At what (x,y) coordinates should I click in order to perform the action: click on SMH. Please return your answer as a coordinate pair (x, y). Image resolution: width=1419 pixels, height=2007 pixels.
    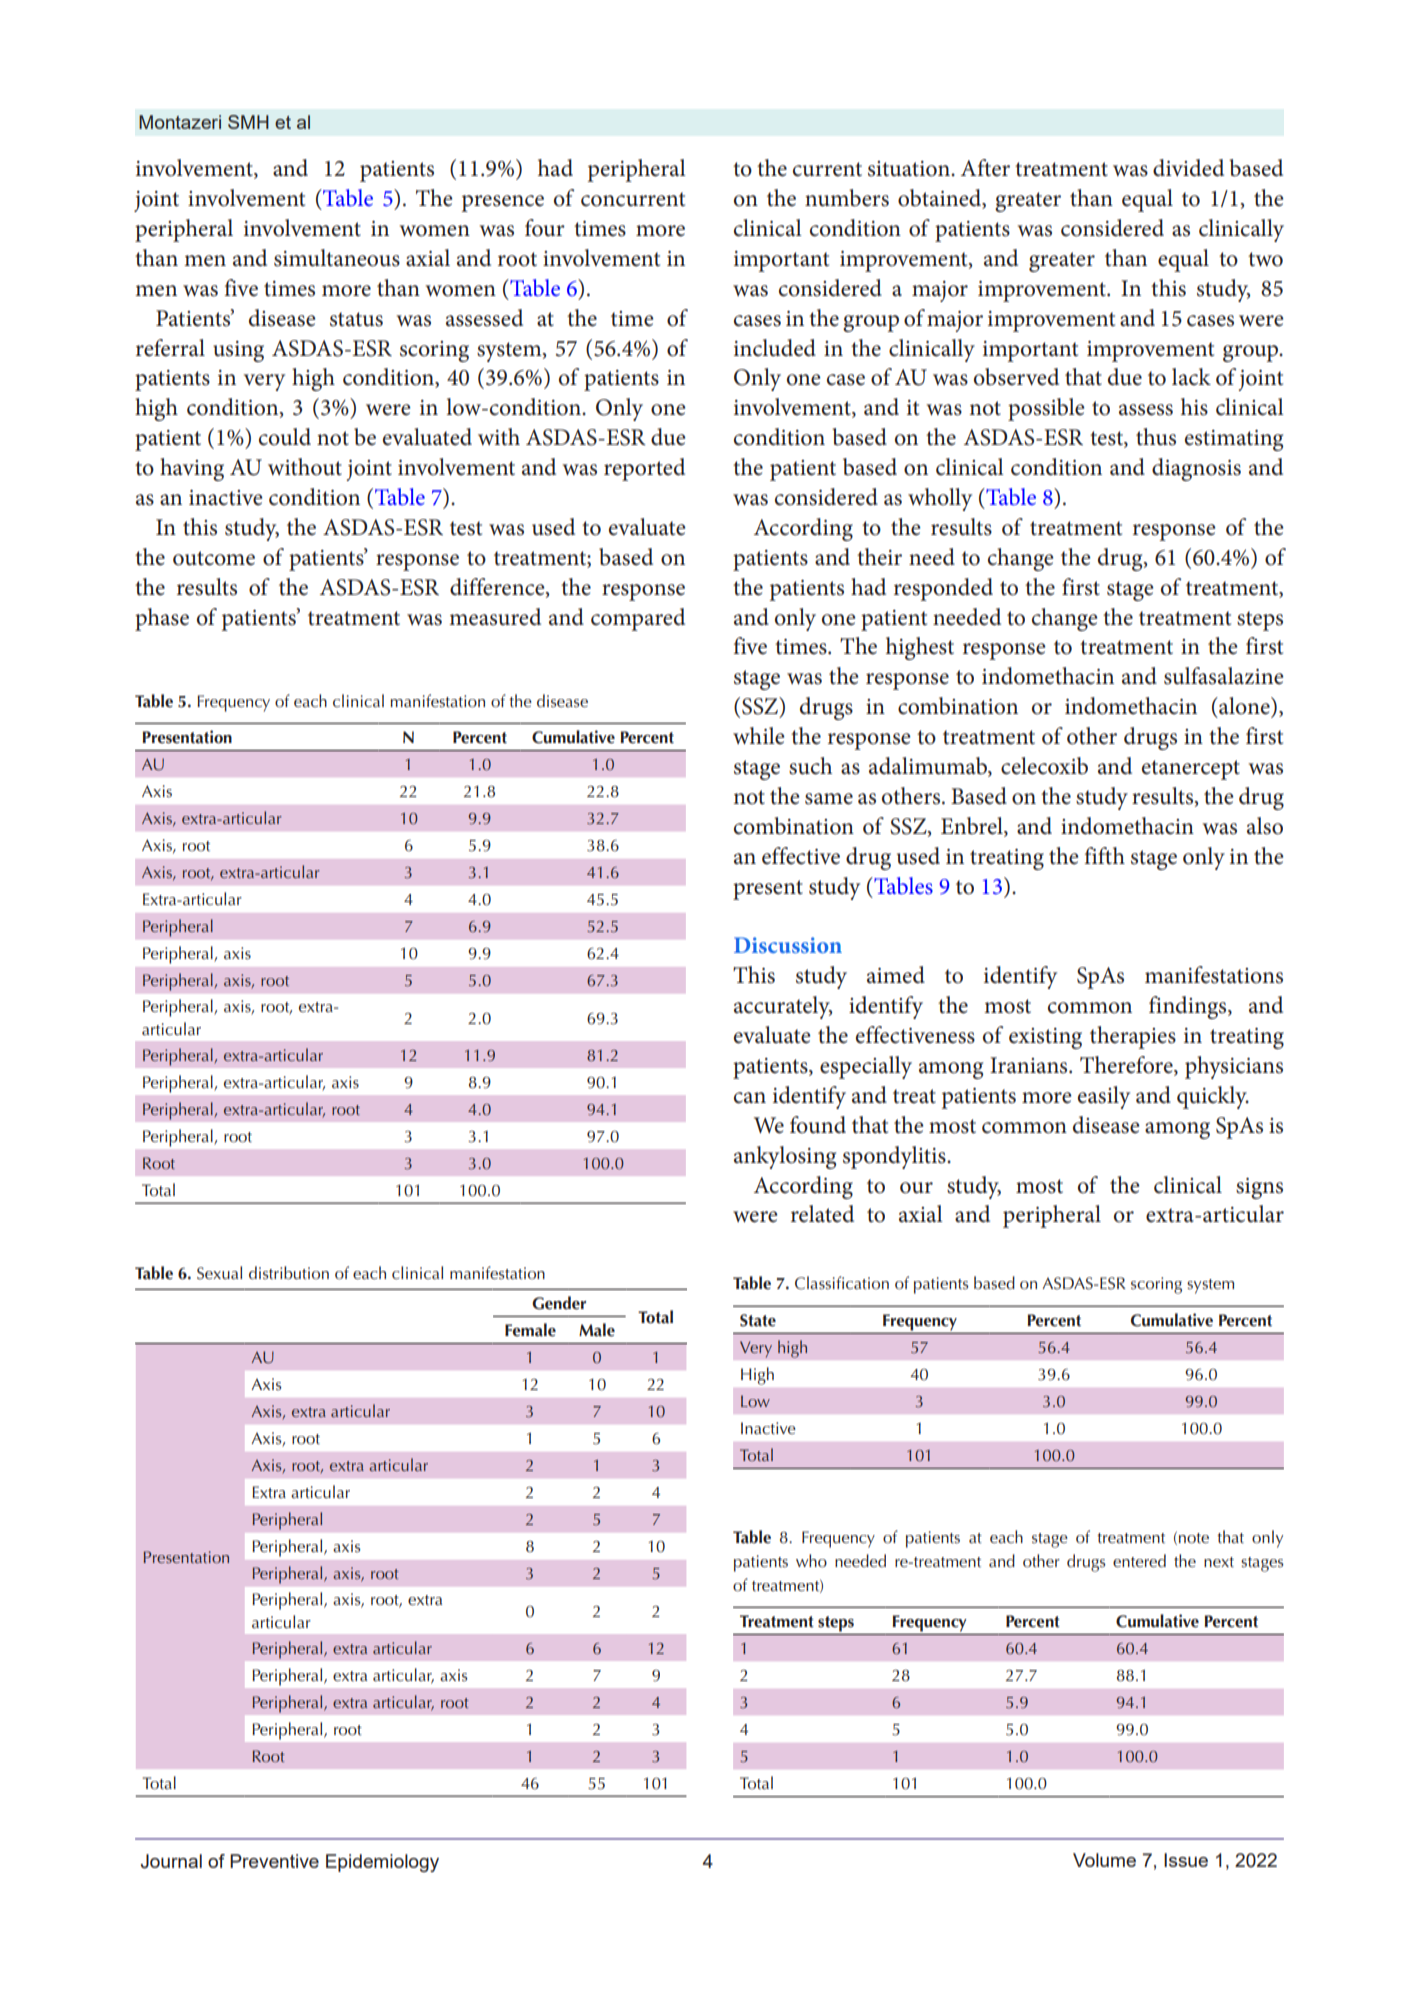
    Looking at the image, I should click on (248, 122).
